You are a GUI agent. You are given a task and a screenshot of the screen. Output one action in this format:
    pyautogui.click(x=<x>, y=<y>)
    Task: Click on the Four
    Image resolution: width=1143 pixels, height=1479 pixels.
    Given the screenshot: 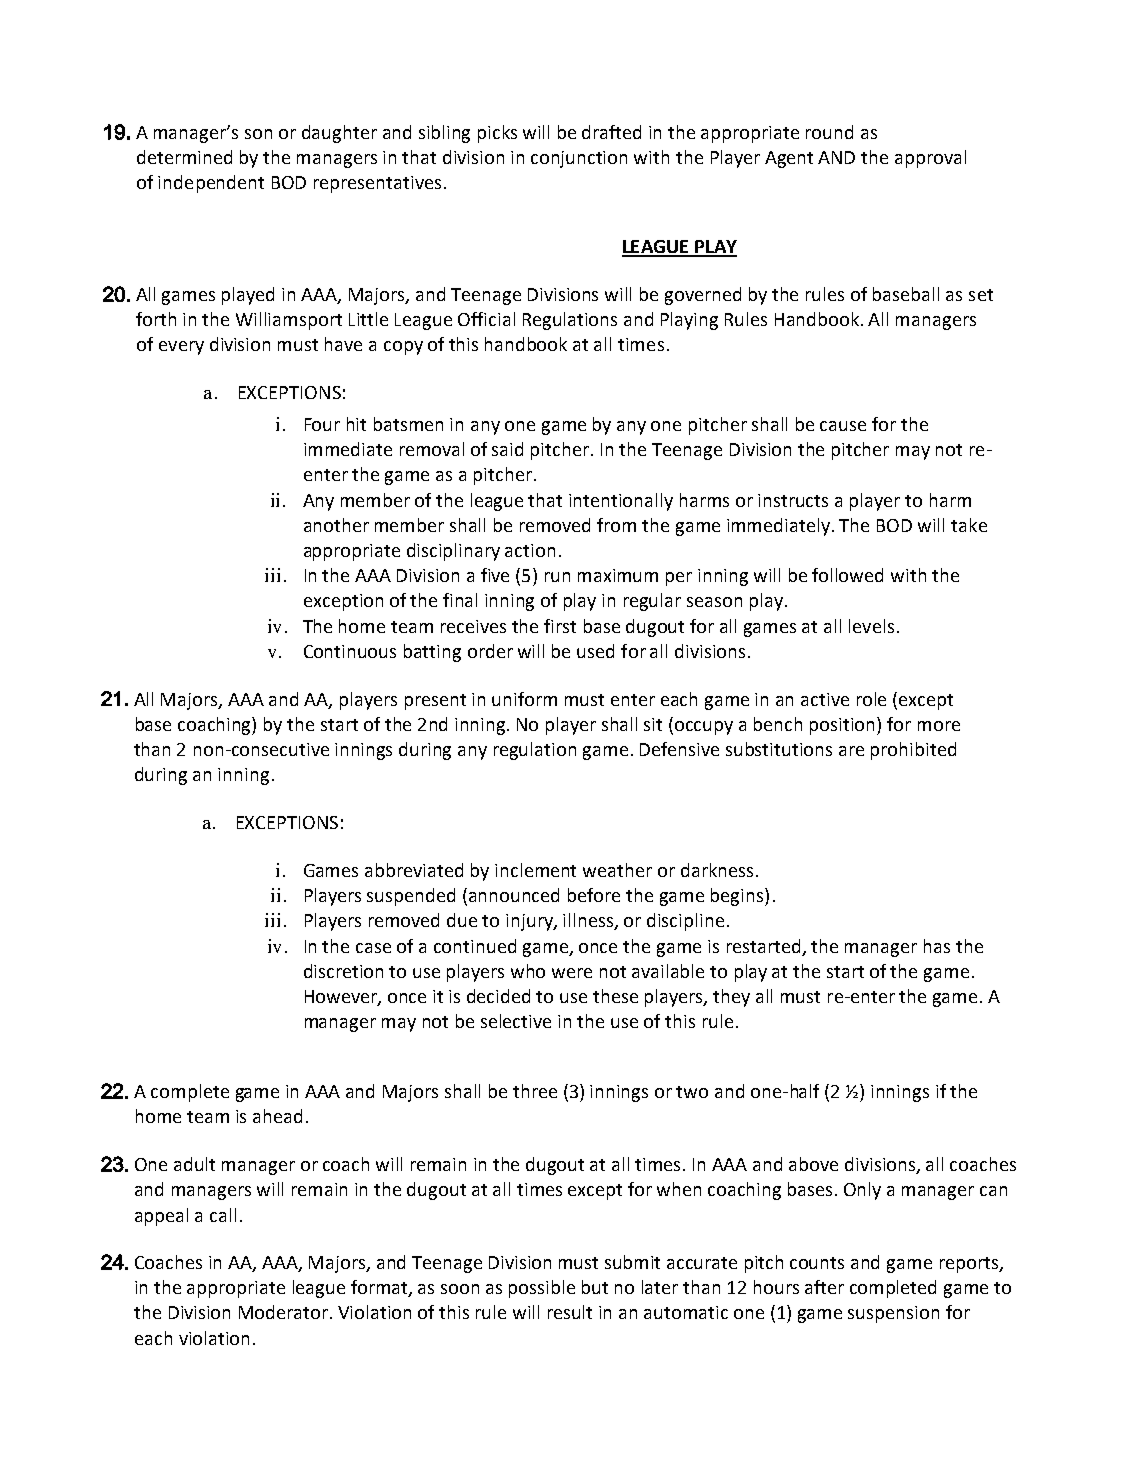 What is the action you would take?
    pyautogui.click(x=322, y=424)
